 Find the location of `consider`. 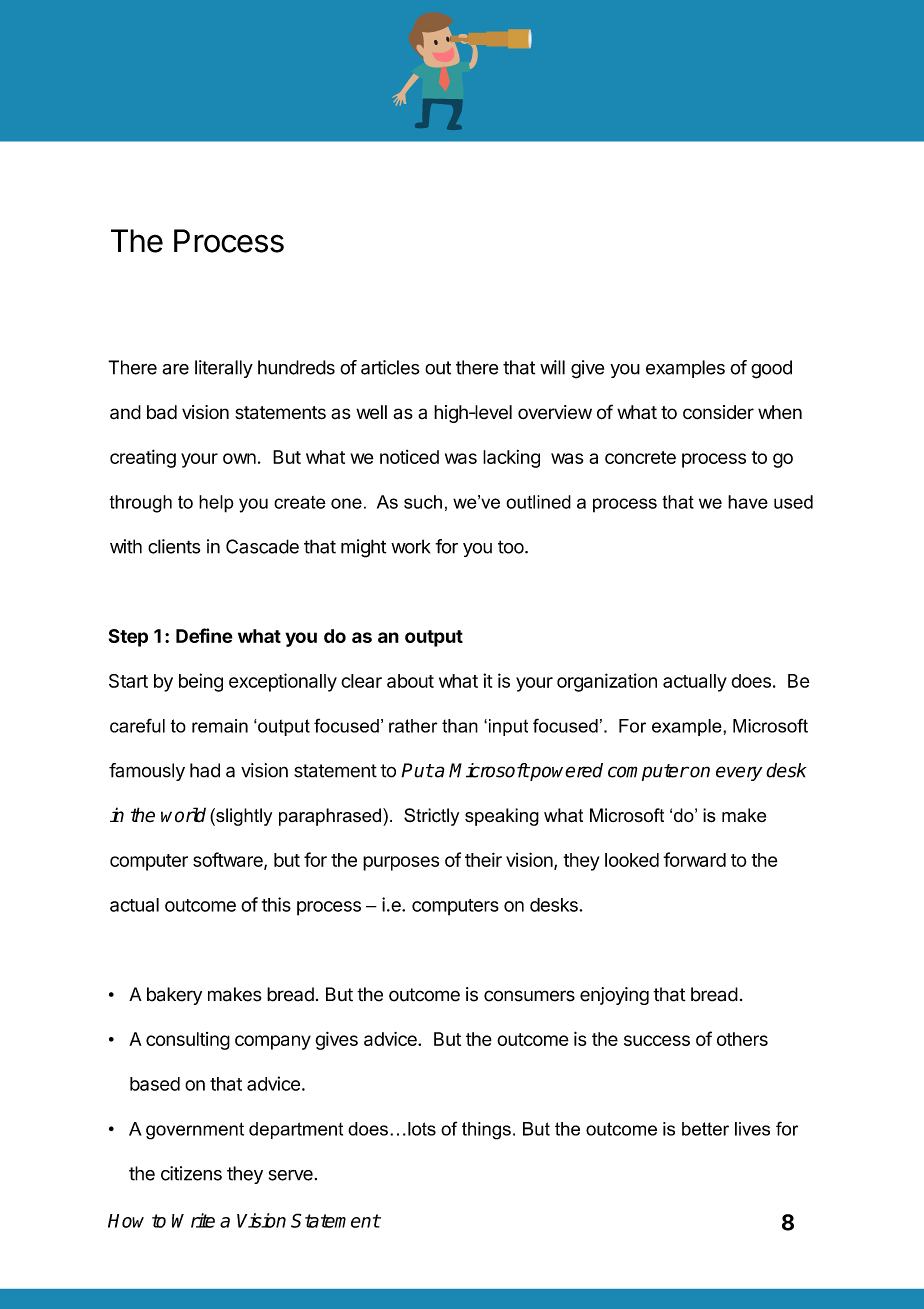

consider is located at coordinates (718, 412).
